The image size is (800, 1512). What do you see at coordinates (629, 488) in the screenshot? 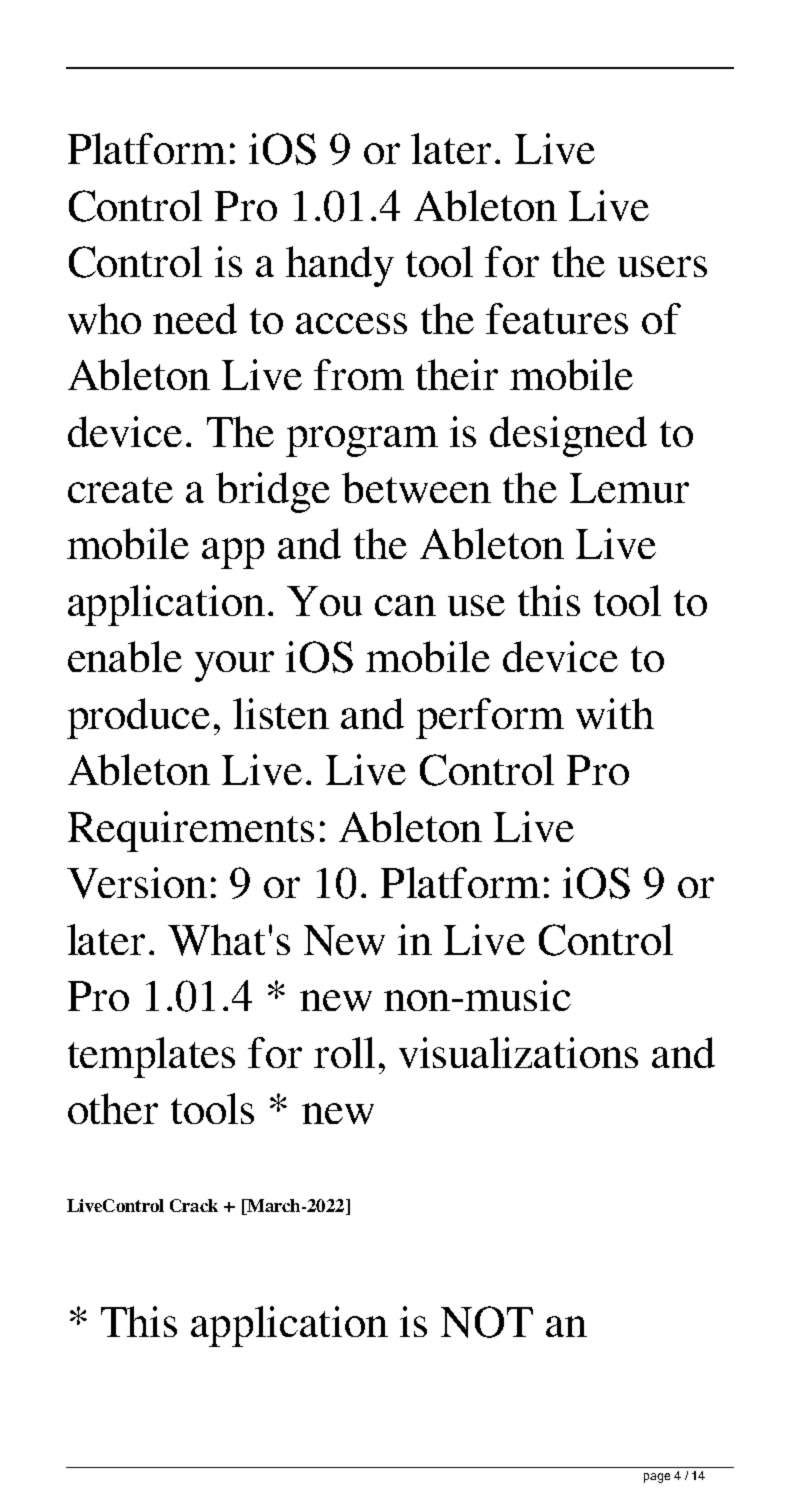
I see `Lemur` at bounding box center [629, 488].
